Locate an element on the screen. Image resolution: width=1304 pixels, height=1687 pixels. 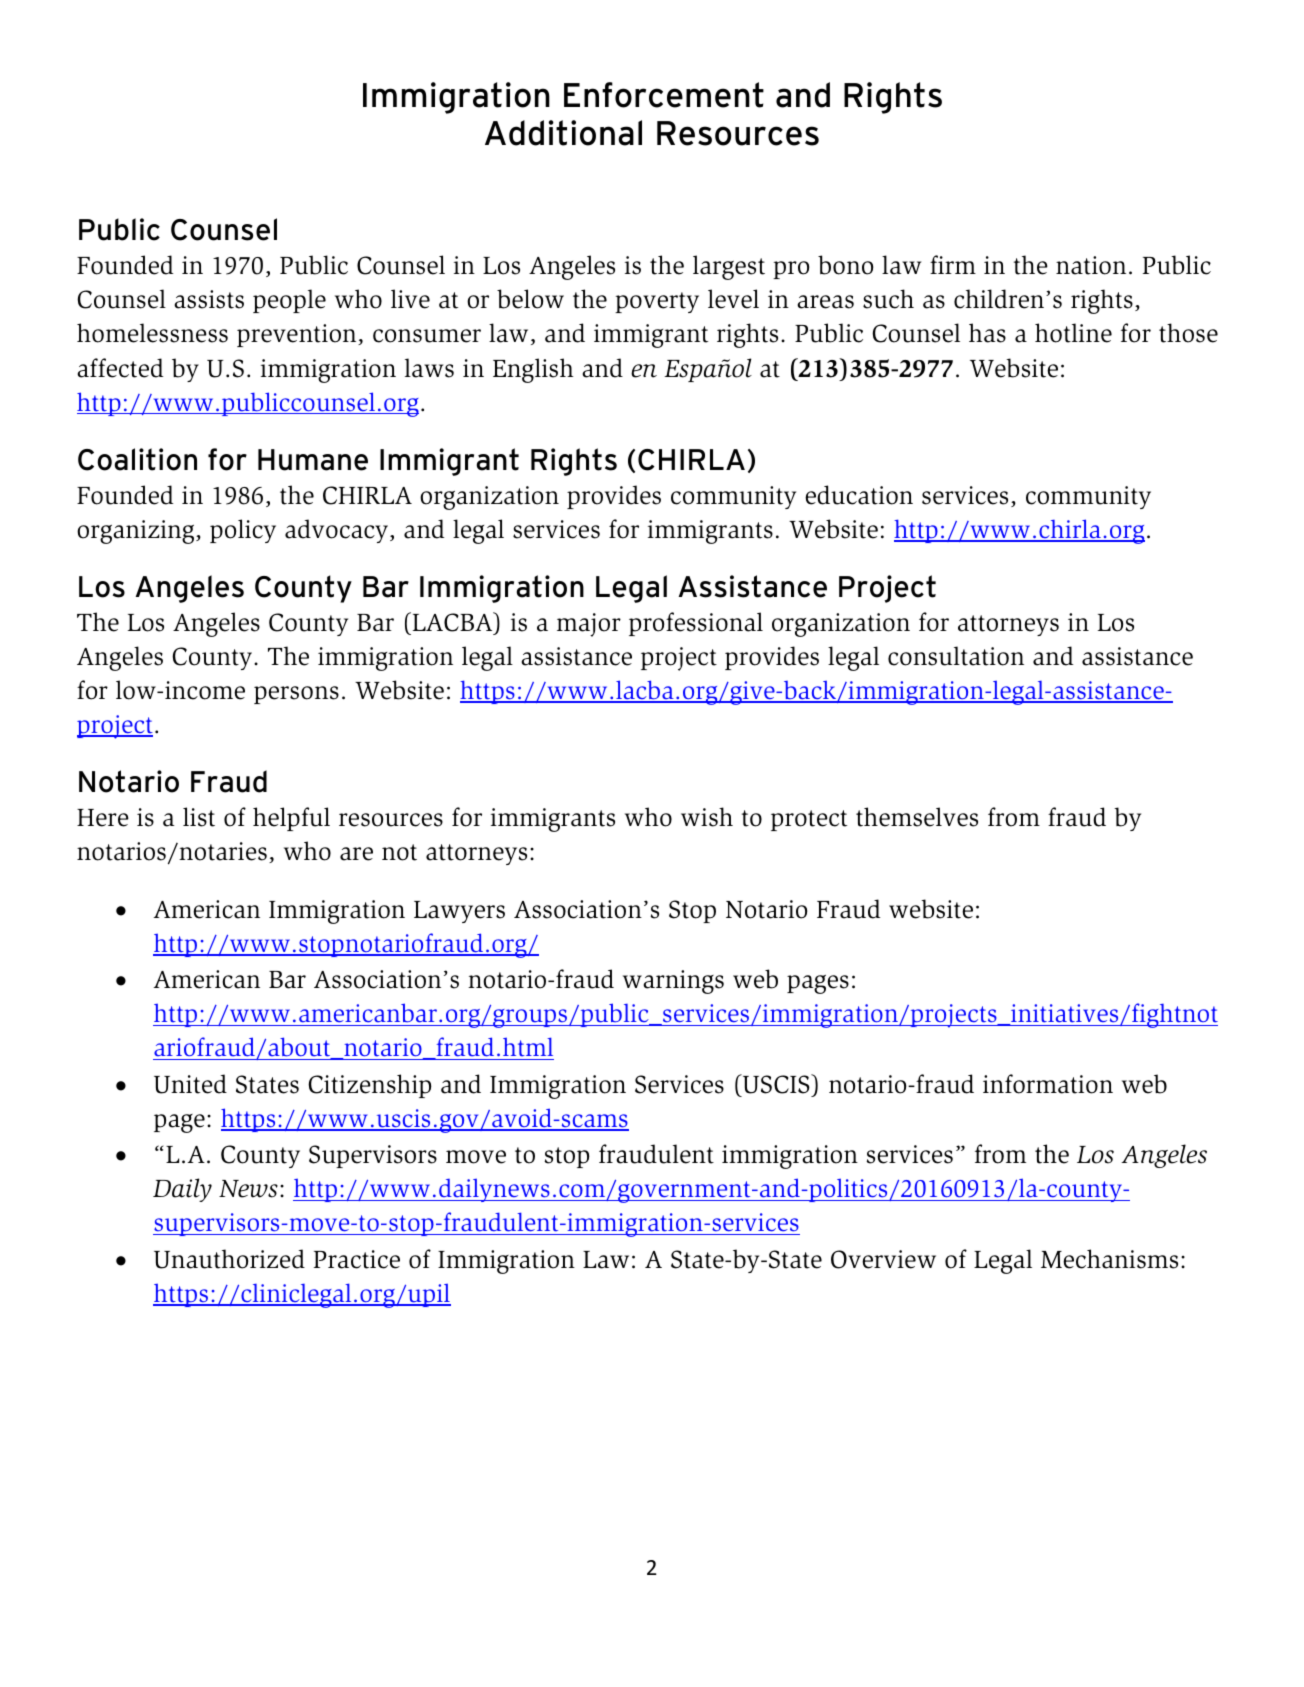
policy is located at coordinates (243, 531).
